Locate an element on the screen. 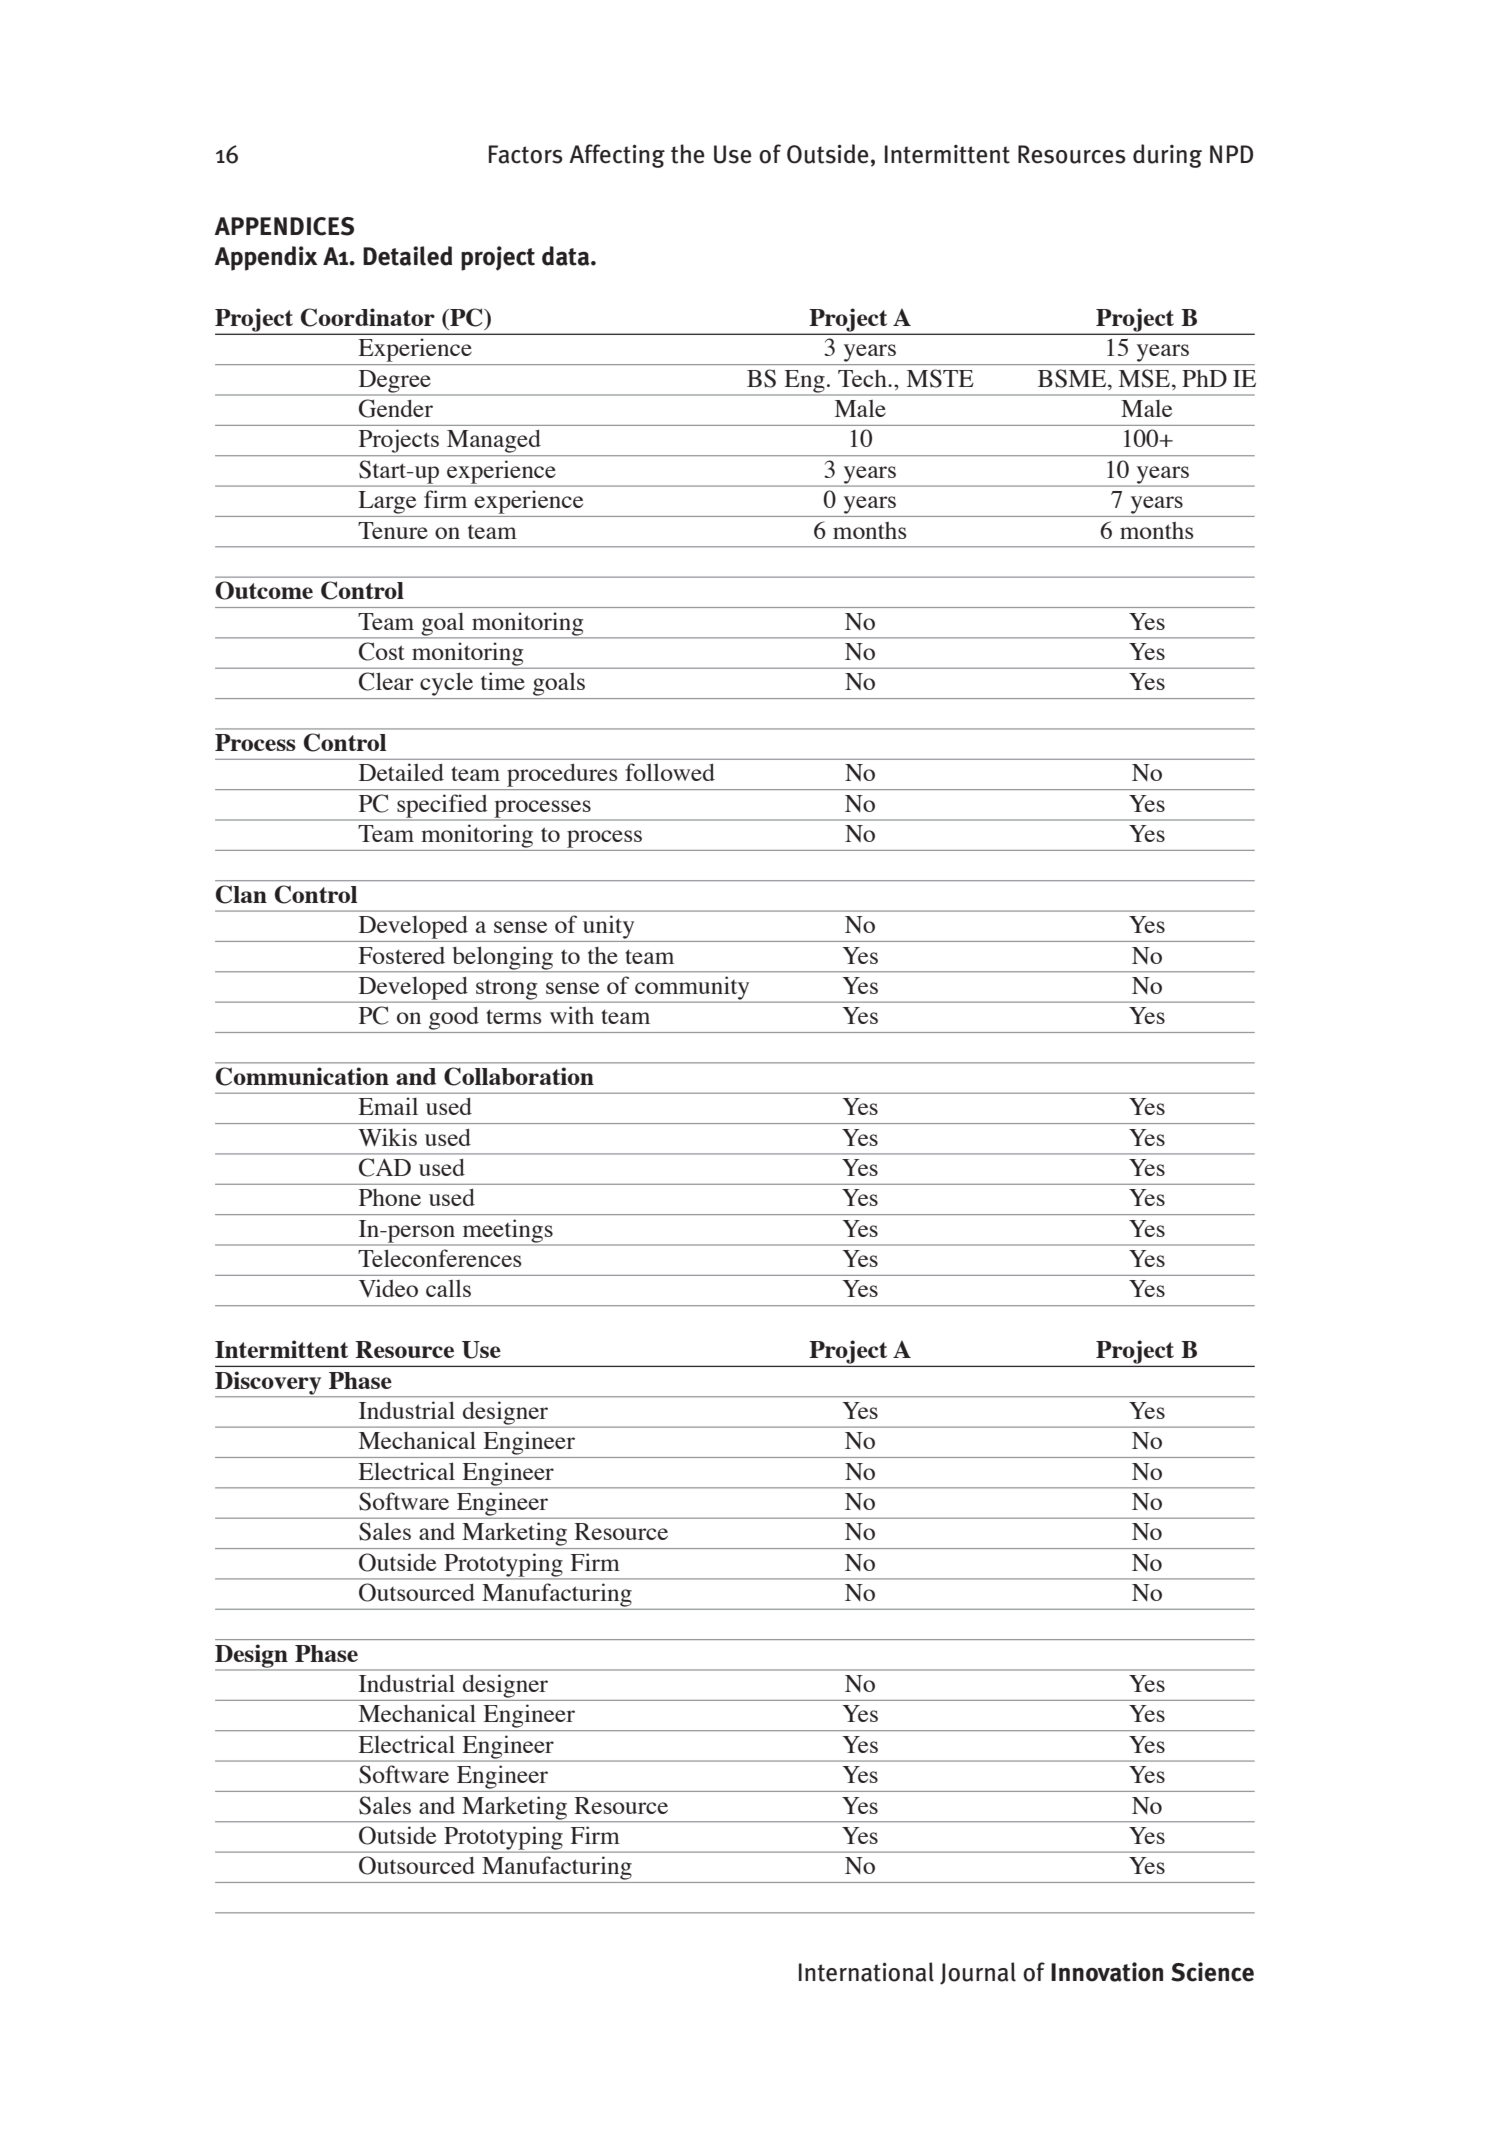 This screenshot has height=2130, width=1505. International is located at coordinates (866, 1972).
